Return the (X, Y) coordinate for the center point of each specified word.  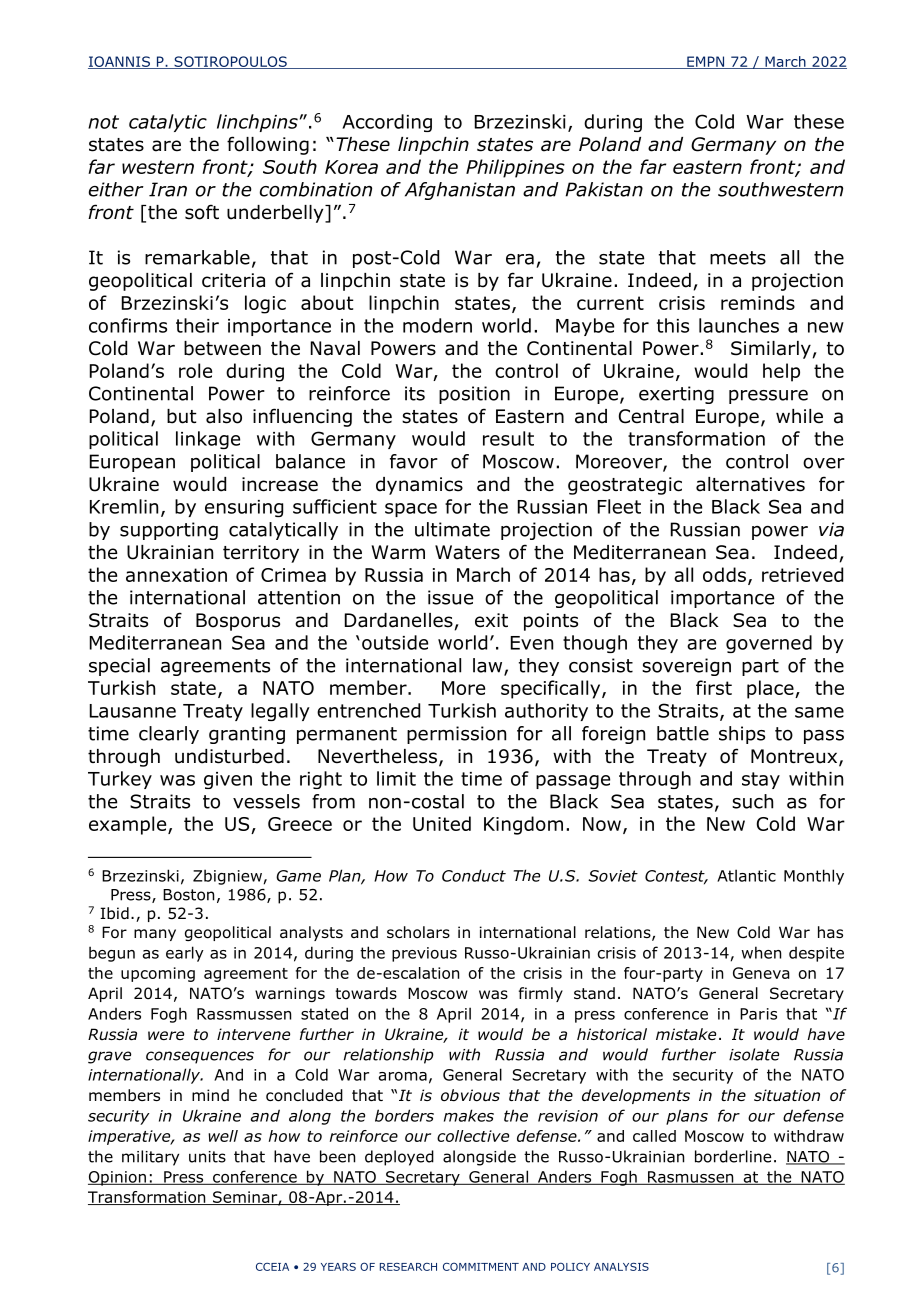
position (474, 395)
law (489, 666)
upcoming (158, 974)
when (761, 952)
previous (424, 954)
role (195, 370)
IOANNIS (120, 62)
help (781, 372)
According (387, 123)
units (207, 1157)
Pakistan (604, 189)
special (119, 667)
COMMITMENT (481, 1266)
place (771, 689)
